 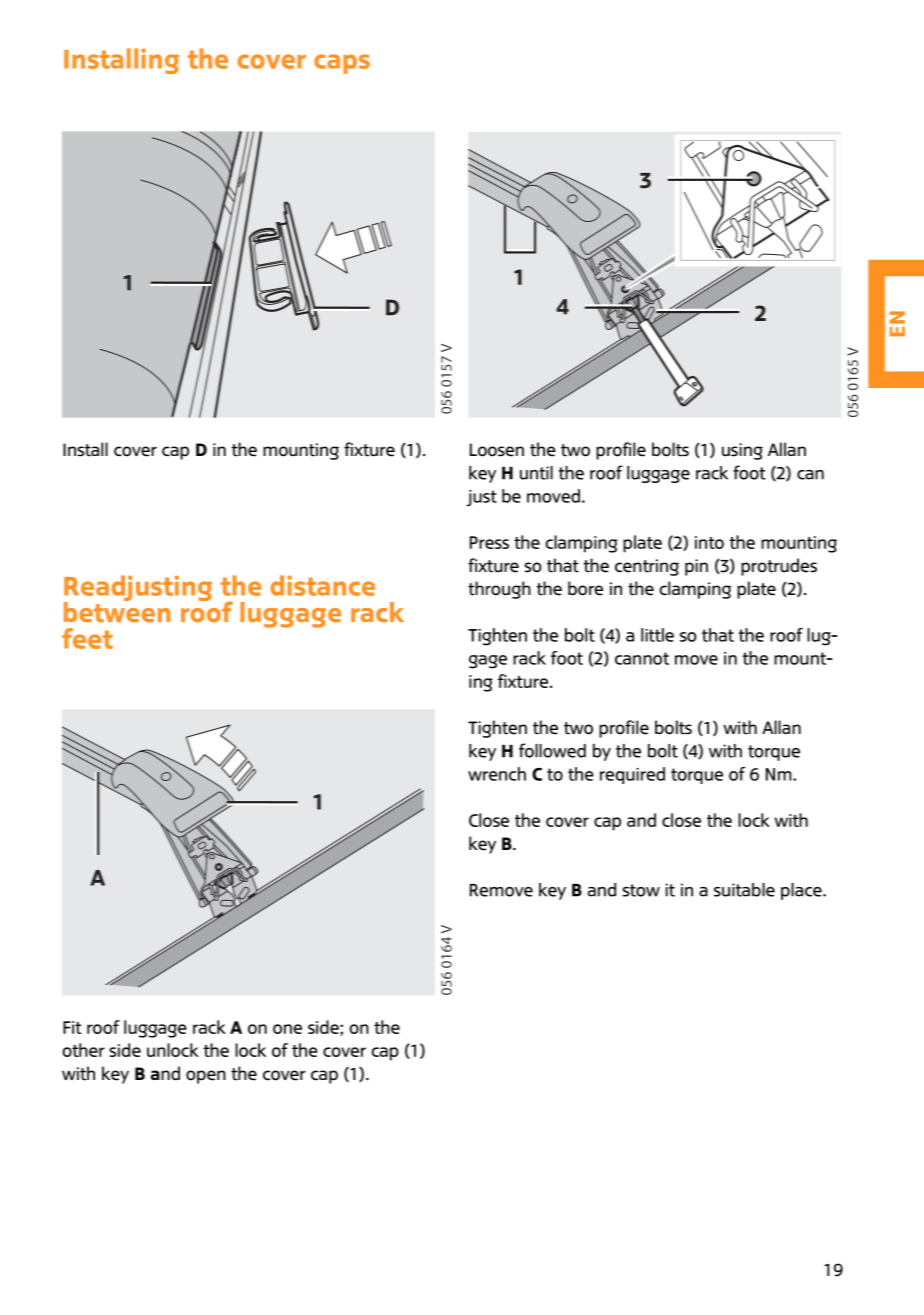 What do you see at coordinates (206, 1077) in the document?
I see `open` at bounding box center [206, 1077].
